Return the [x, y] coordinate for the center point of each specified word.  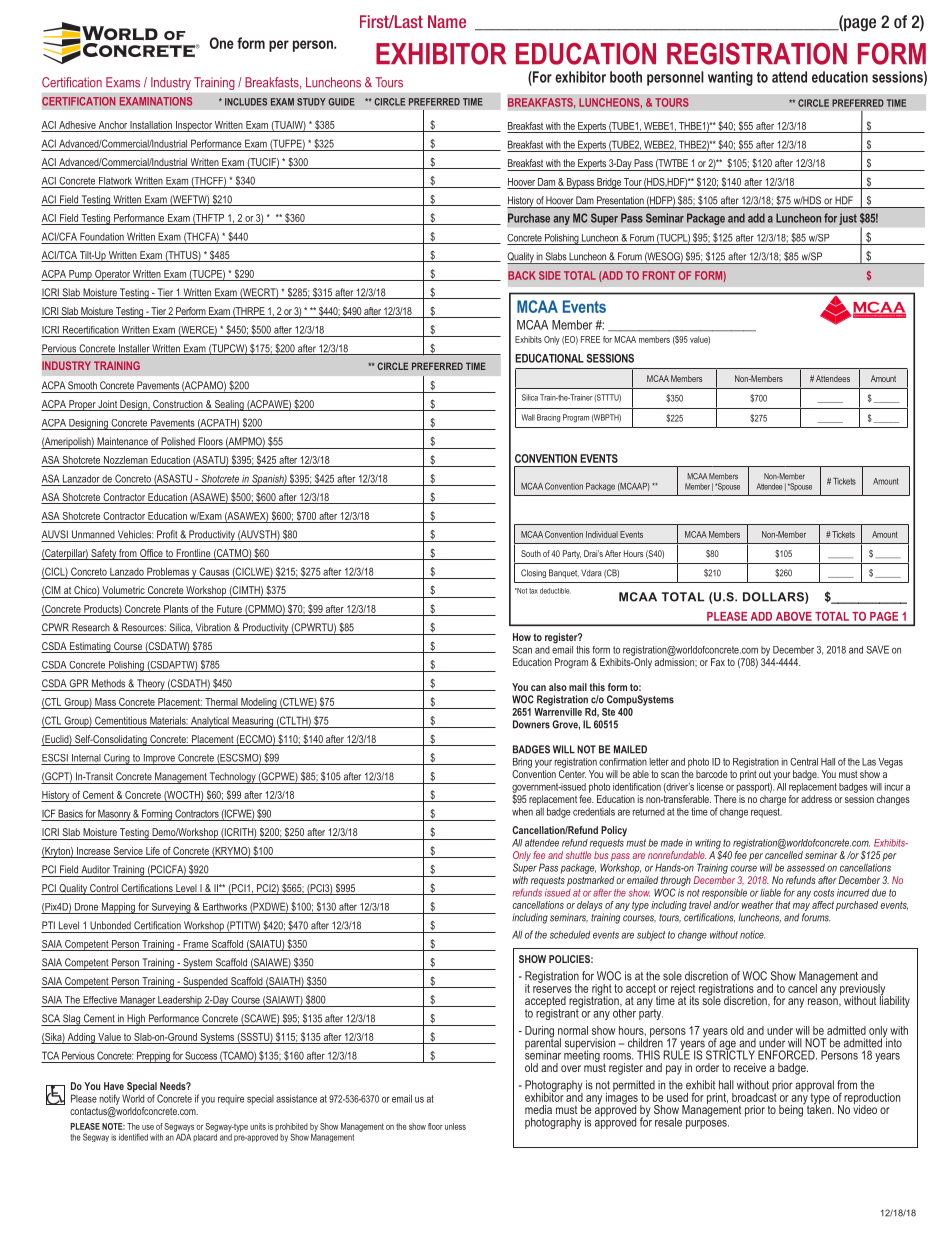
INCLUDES [246, 102]
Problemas [168, 571]
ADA [182, 1136]
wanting [730, 78]
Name [447, 21]
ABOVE [794, 616]
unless [455, 1126]
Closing [533, 573]
